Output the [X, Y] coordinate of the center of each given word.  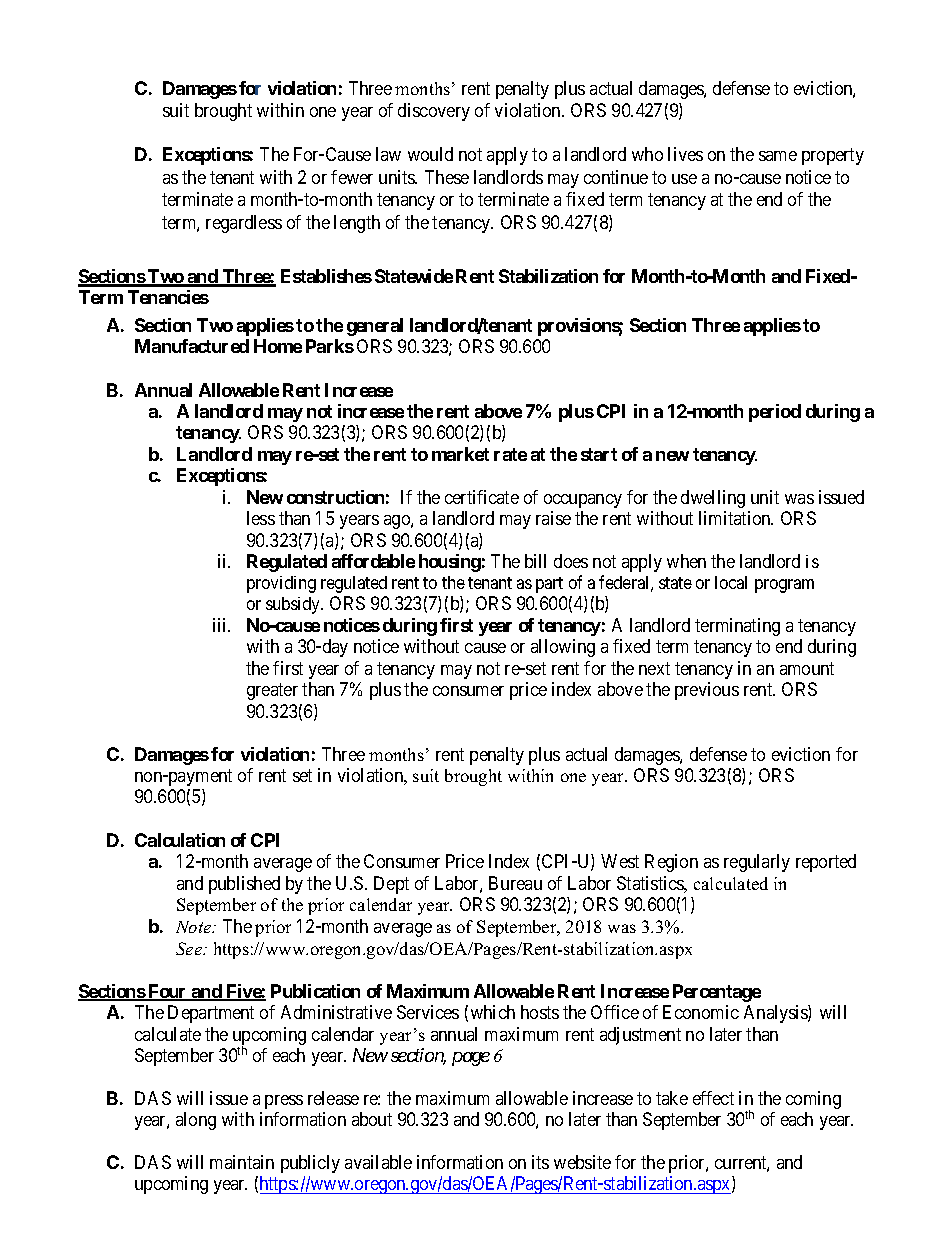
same [778, 156]
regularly [757, 863]
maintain [242, 1162]
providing [281, 584]
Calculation [180, 840]
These [447, 177]
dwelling [713, 499]
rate [510, 454]
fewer [352, 177]
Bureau [515, 883]
